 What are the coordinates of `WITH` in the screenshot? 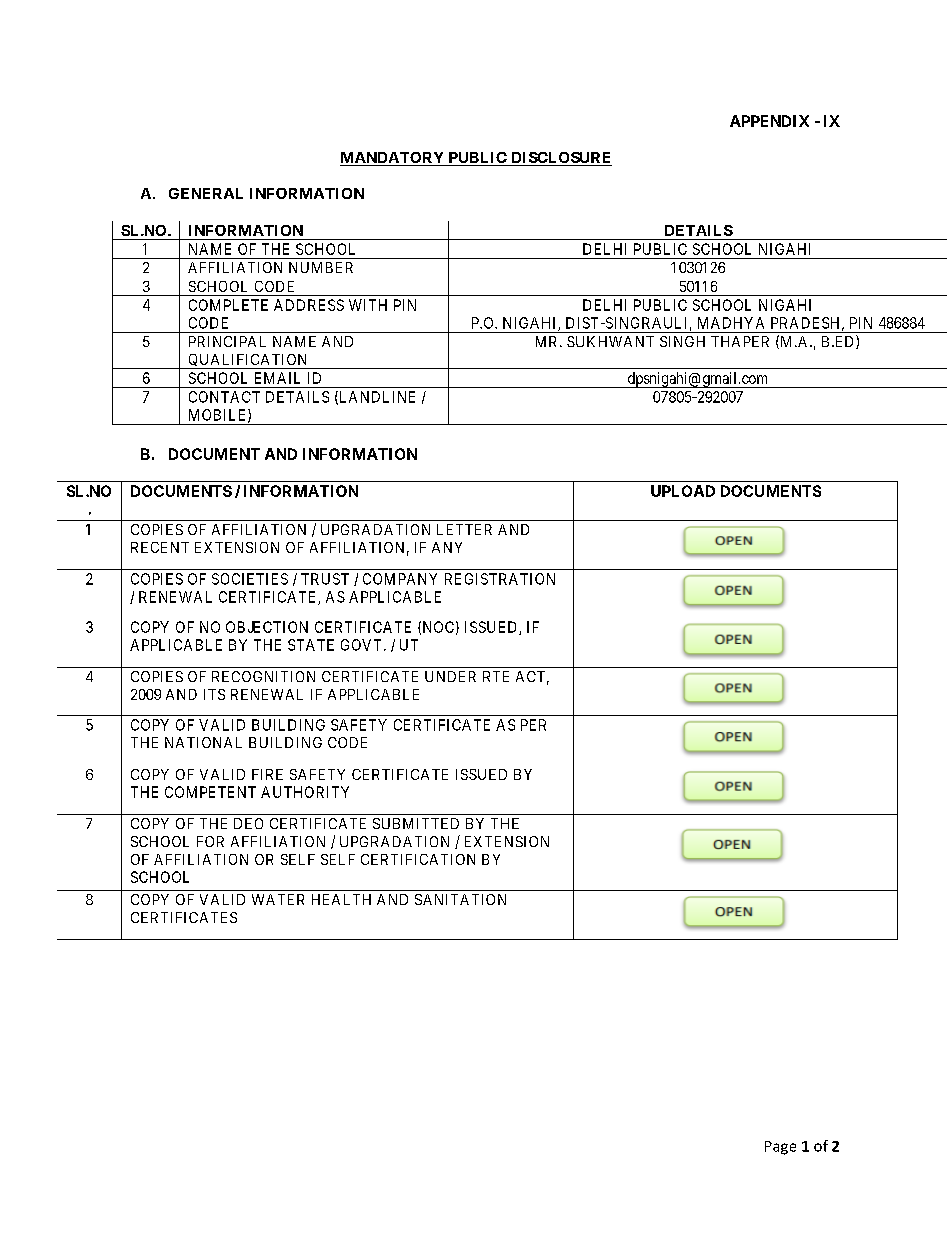 It's located at (368, 305).
